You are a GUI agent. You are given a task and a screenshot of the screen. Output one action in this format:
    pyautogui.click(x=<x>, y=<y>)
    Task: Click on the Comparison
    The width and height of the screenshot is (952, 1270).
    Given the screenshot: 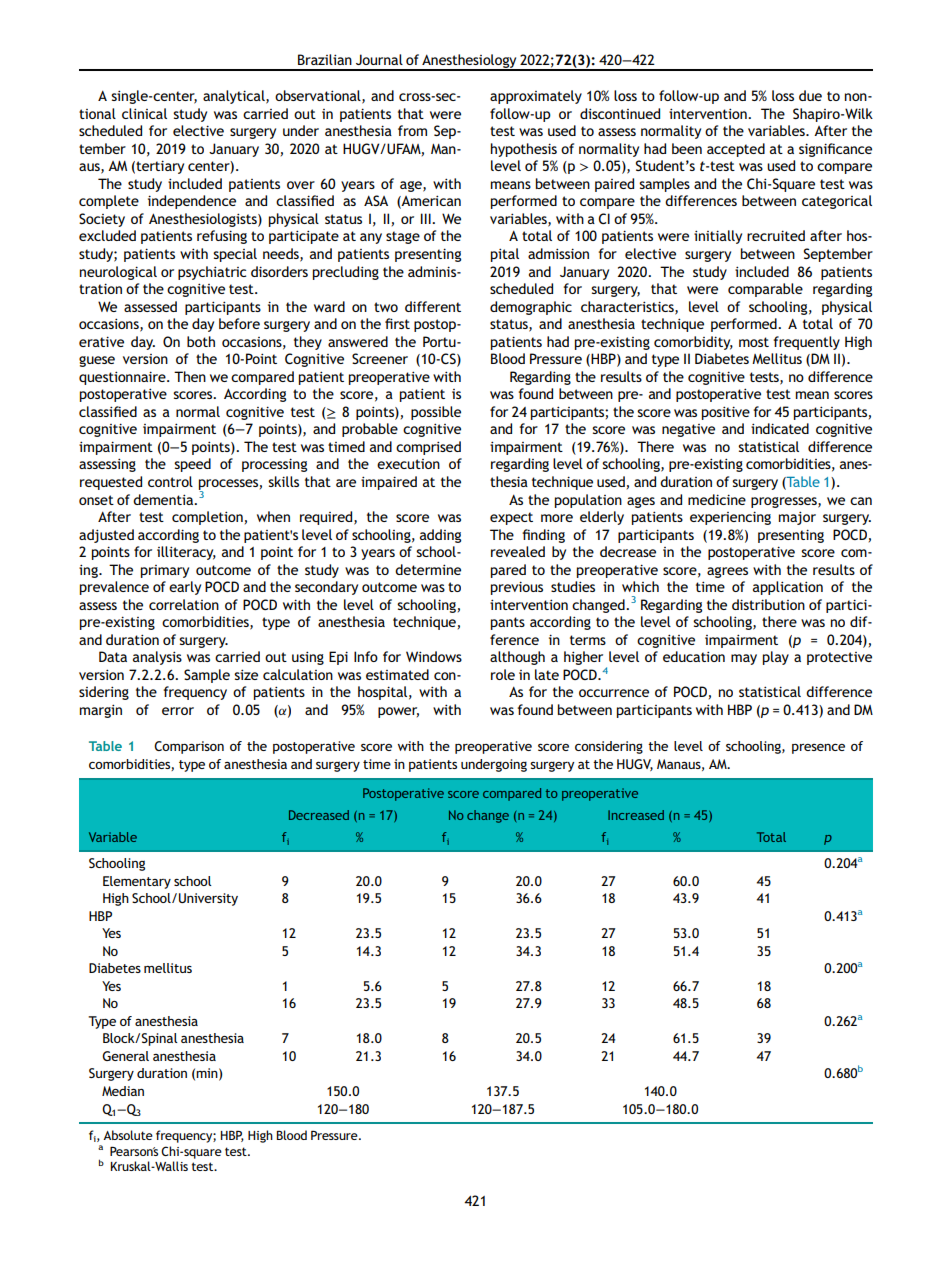 What is the action you would take?
    pyautogui.click(x=189, y=747)
